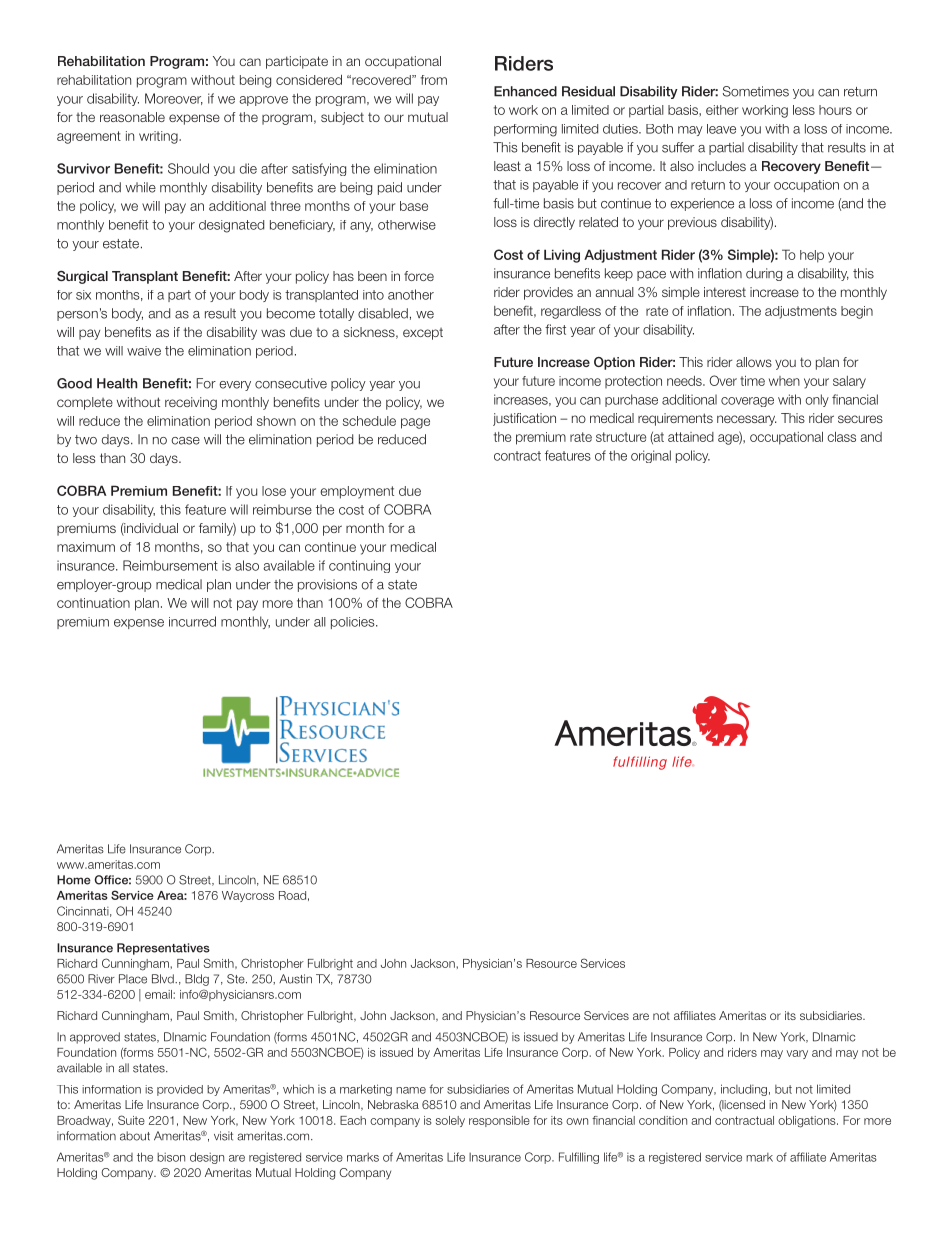  Describe the element at coordinates (354, 623) in the document. I see `policies` at that location.
